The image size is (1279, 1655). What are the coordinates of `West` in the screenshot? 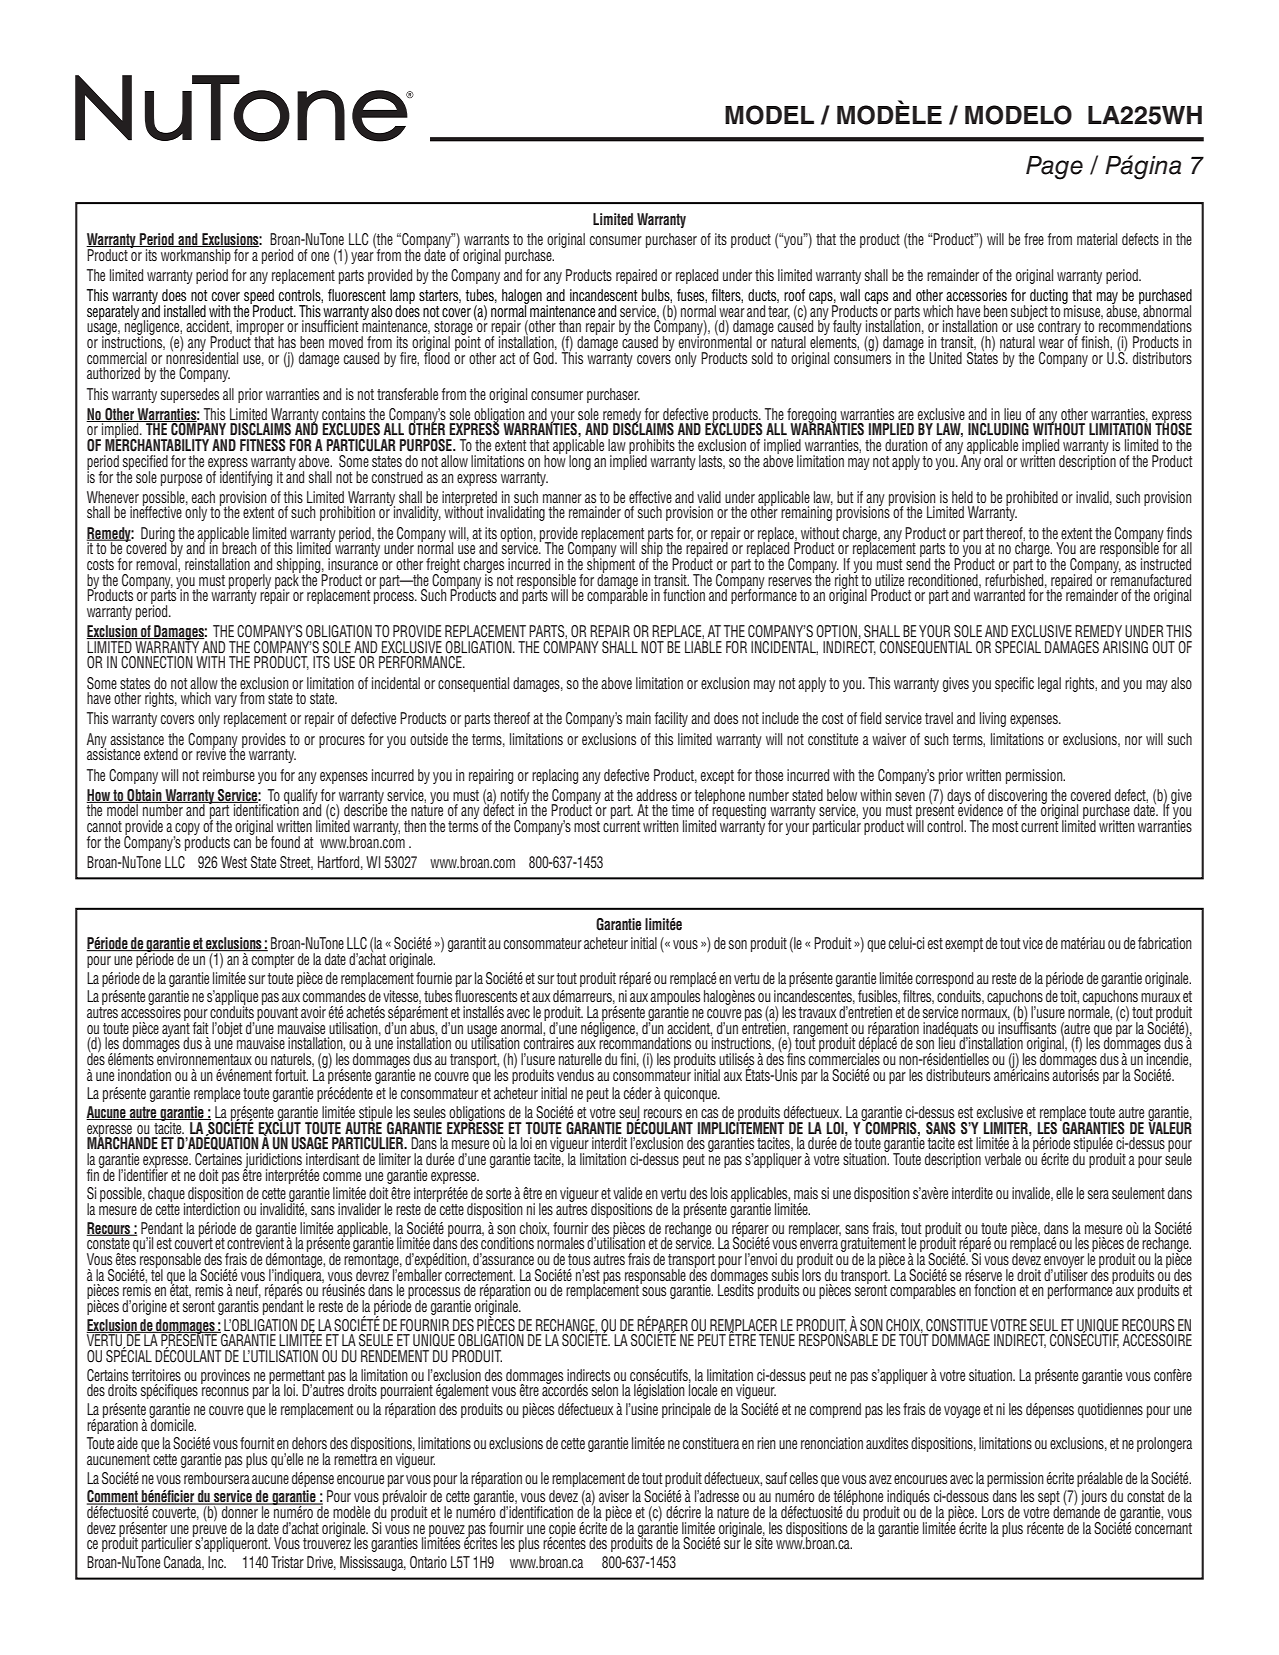 It's located at (234, 862).
